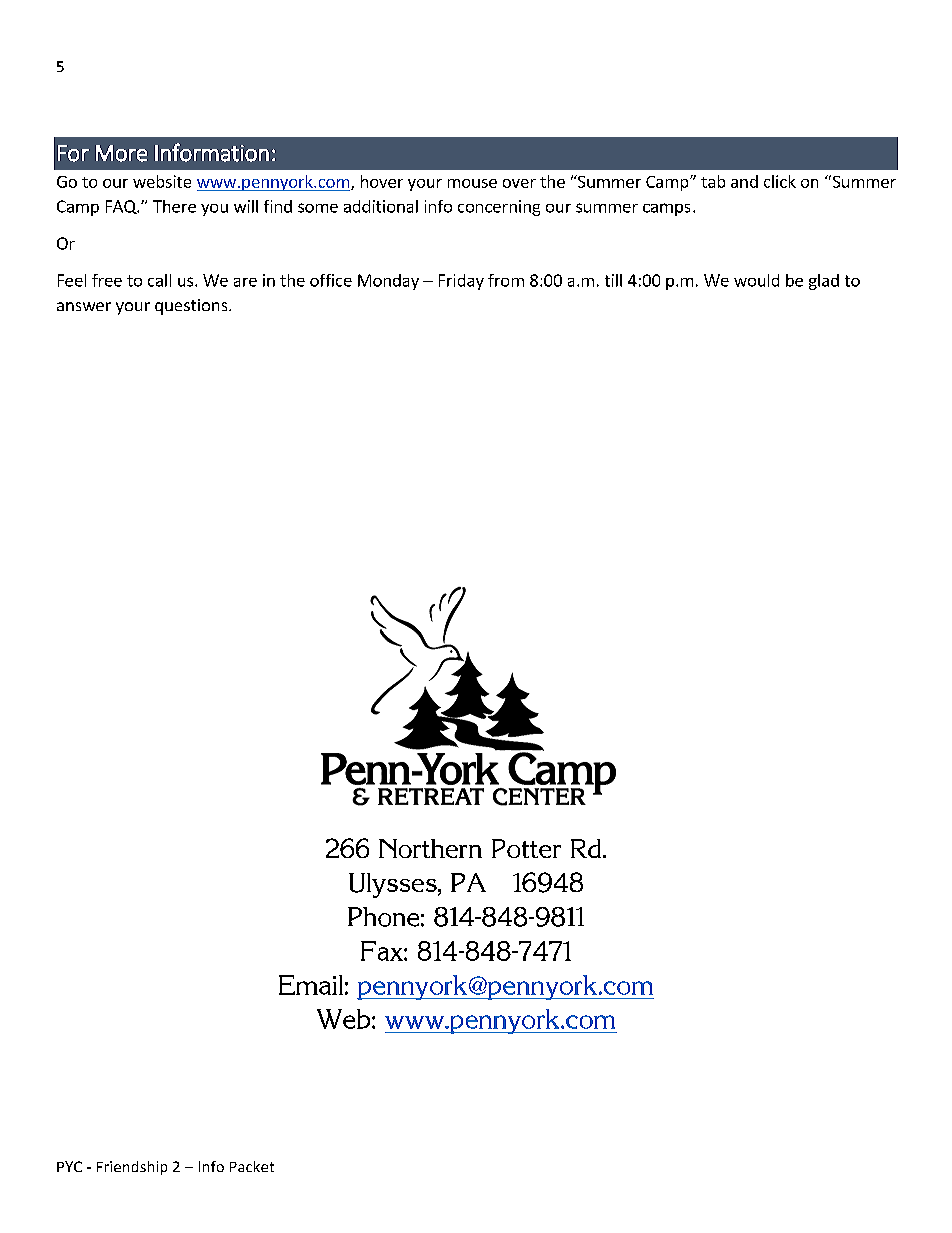 This screenshot has width=952, height=1233. What do you see at coordinates (132, 1168) in the screenshot?
I see `Friendship` at bounding box center [132, 1168].
